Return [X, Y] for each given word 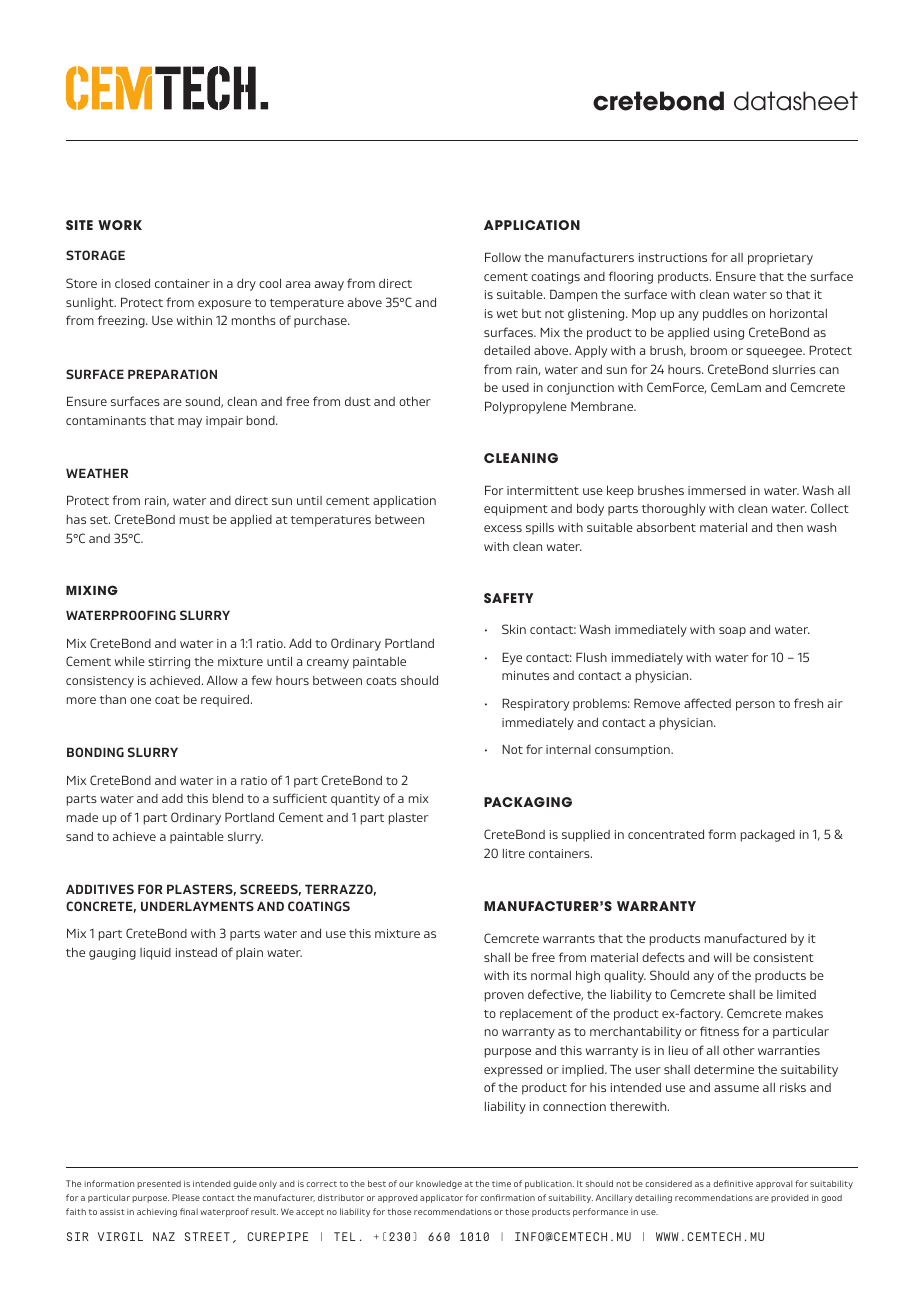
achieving [157, 1212]
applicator [441, 1198]
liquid [155, 954]
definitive [733, 1183]
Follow [503, 257]
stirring [169, 663]
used [515, 387]
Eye [512, 658]
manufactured [745, 938]
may [190, 423]
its [520, 975]
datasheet [796, 101]
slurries [794, 369]
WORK [120, 225]
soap [732, 632]
